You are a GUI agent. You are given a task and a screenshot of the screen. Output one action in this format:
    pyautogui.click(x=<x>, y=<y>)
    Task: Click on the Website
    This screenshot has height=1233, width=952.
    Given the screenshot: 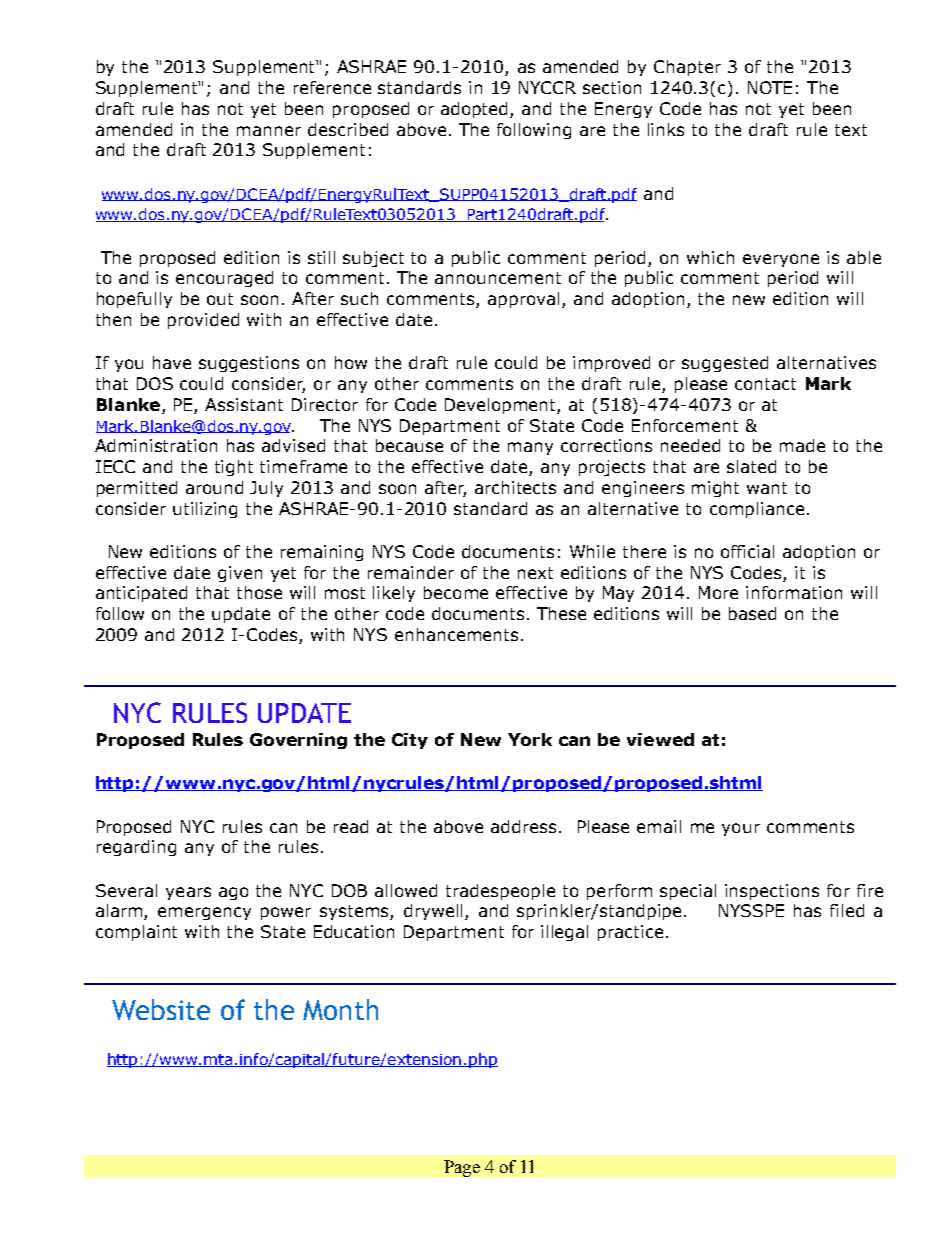 What is the action you would take?
    pyautogui.click(x=161, y=1009)
